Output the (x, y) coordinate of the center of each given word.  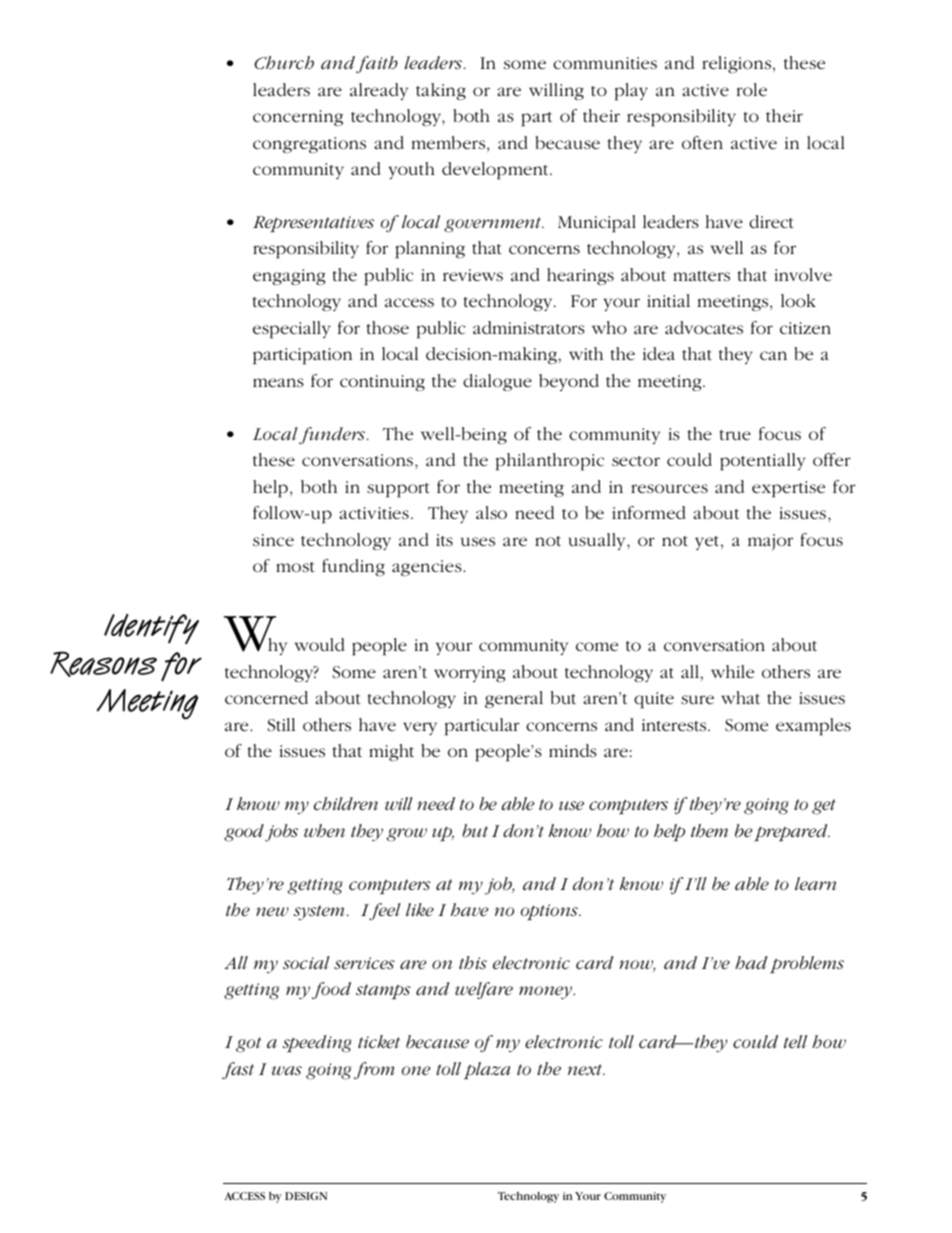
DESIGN (306, 1196)
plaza (487, 1071)
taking (441, 91)
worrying (470, 674)
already (379, 91)
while (732, 671)
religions (738, 64)
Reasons (103, 664)
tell (795, 1041)
